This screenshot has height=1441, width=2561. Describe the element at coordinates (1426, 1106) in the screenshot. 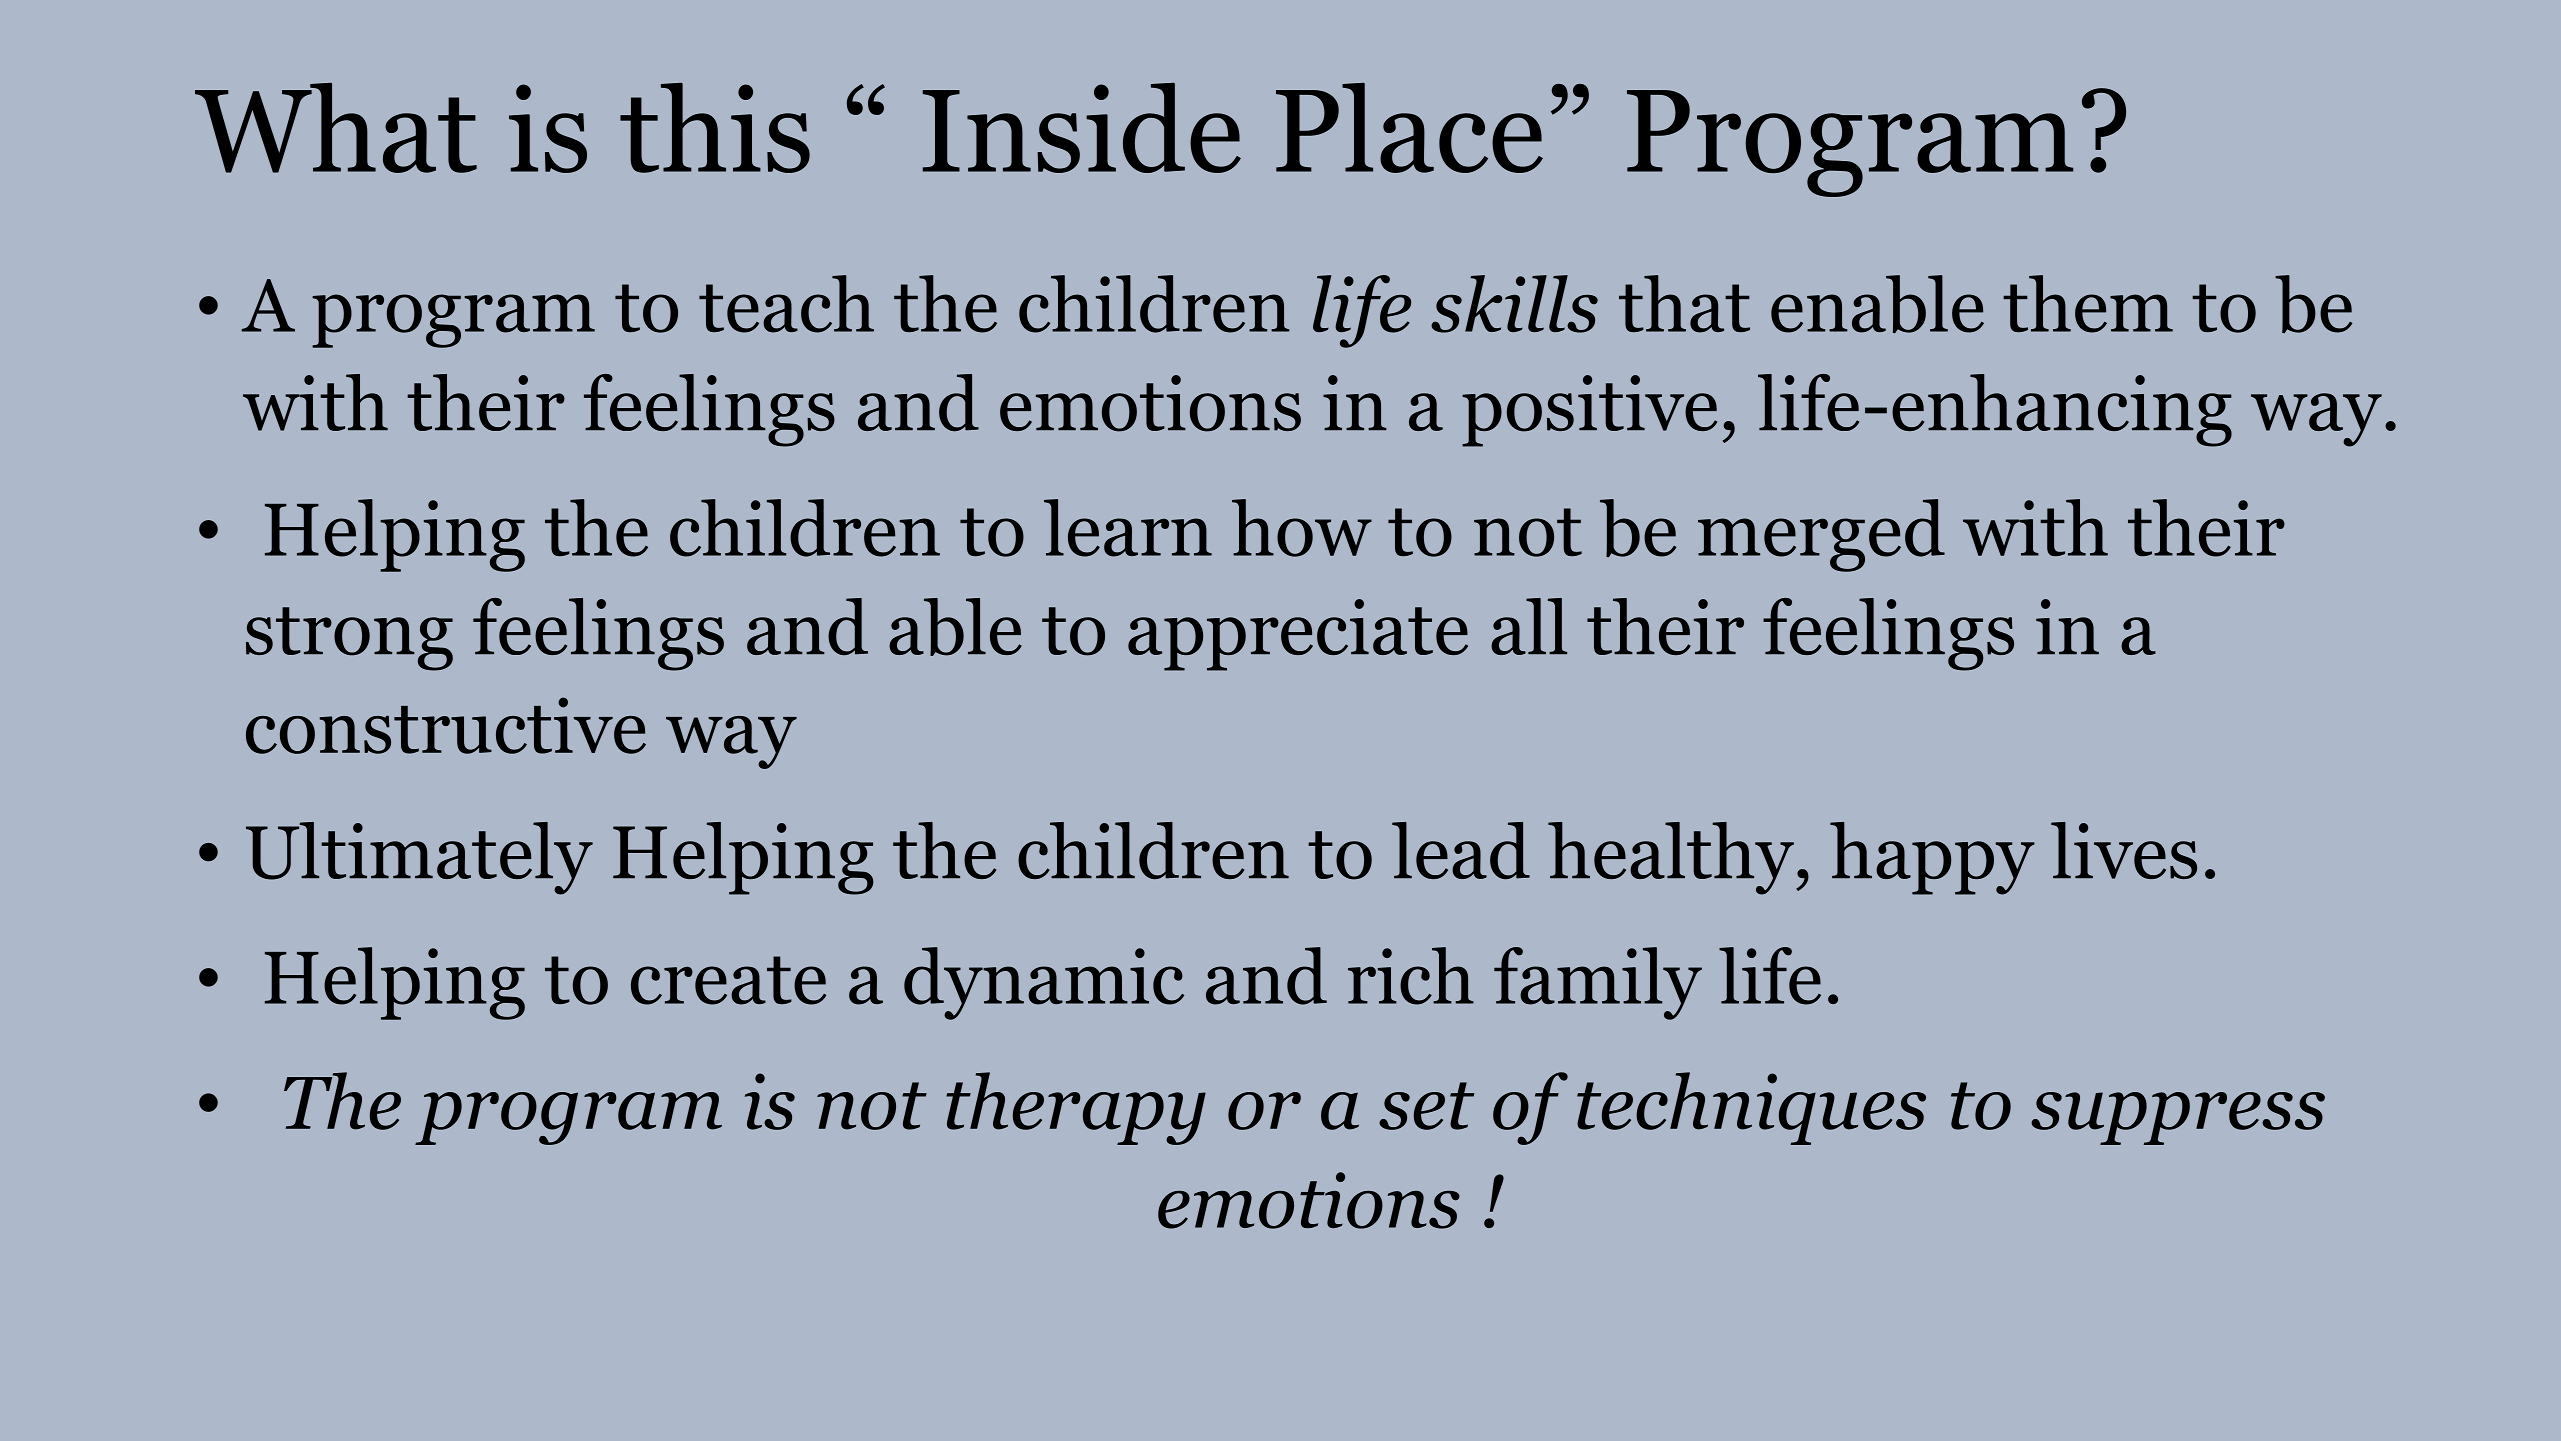

I see `set` at that location.
